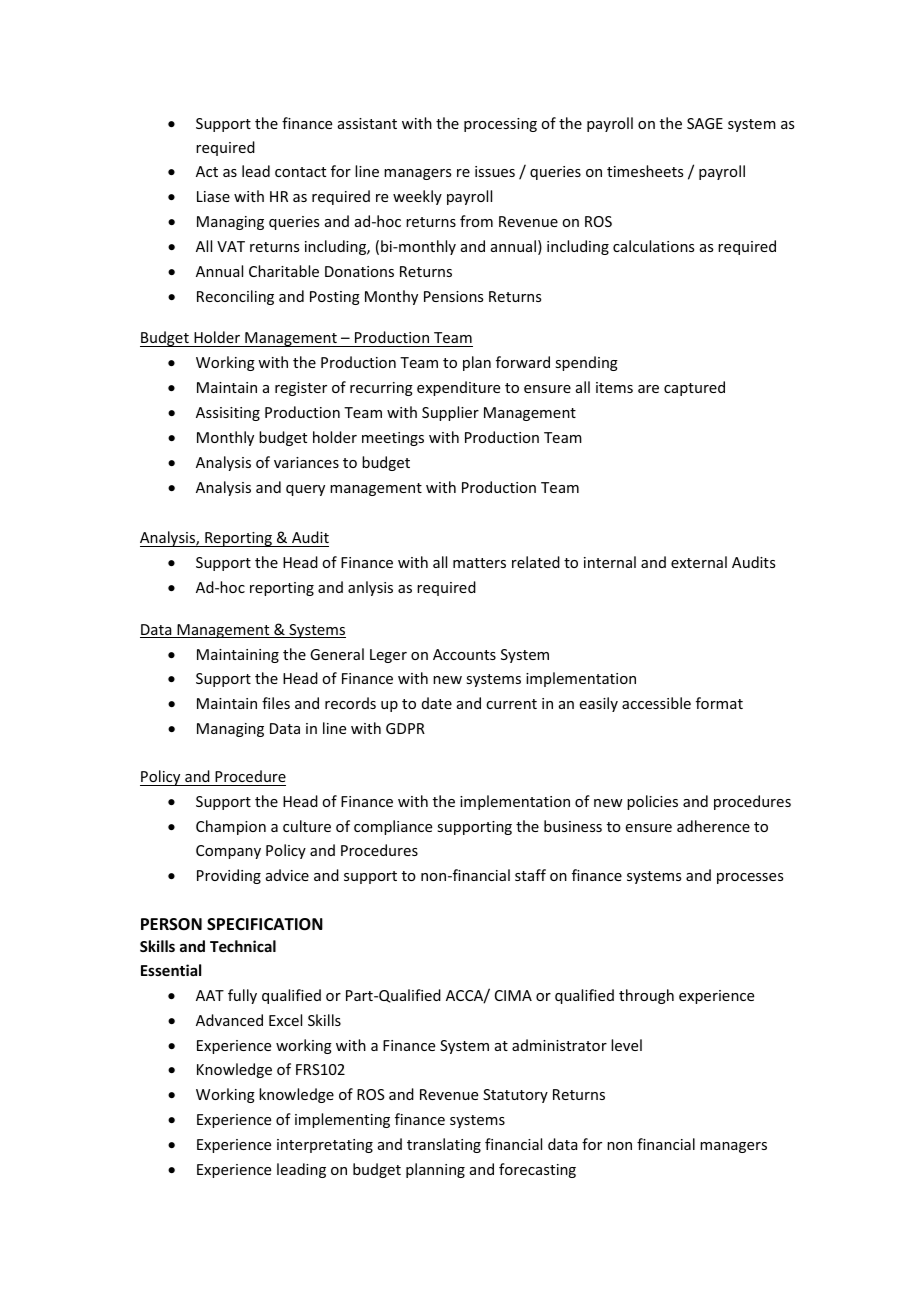 Image resolution: width=924 pixels, height=1309 pixels. What do you see at coordinates (229, 876) in the screenshot?
I see `Providing` at bounding box center [229, 876].
